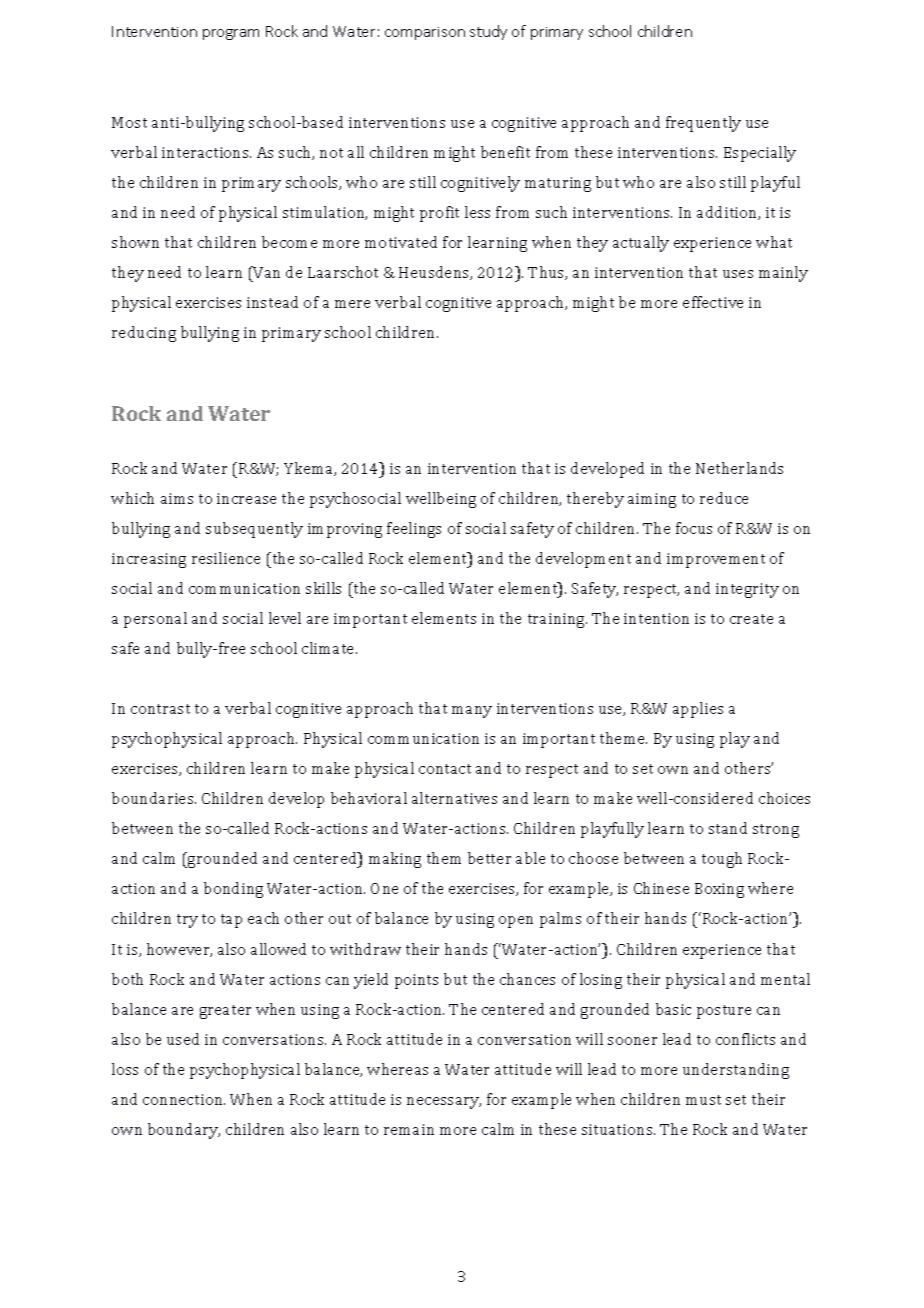 The height and width of the screenshot is (1308, 924). What do you see at coordinates (184, 1099) in the screenshot?
I see `connection` at bounding box center [184, 1099].
